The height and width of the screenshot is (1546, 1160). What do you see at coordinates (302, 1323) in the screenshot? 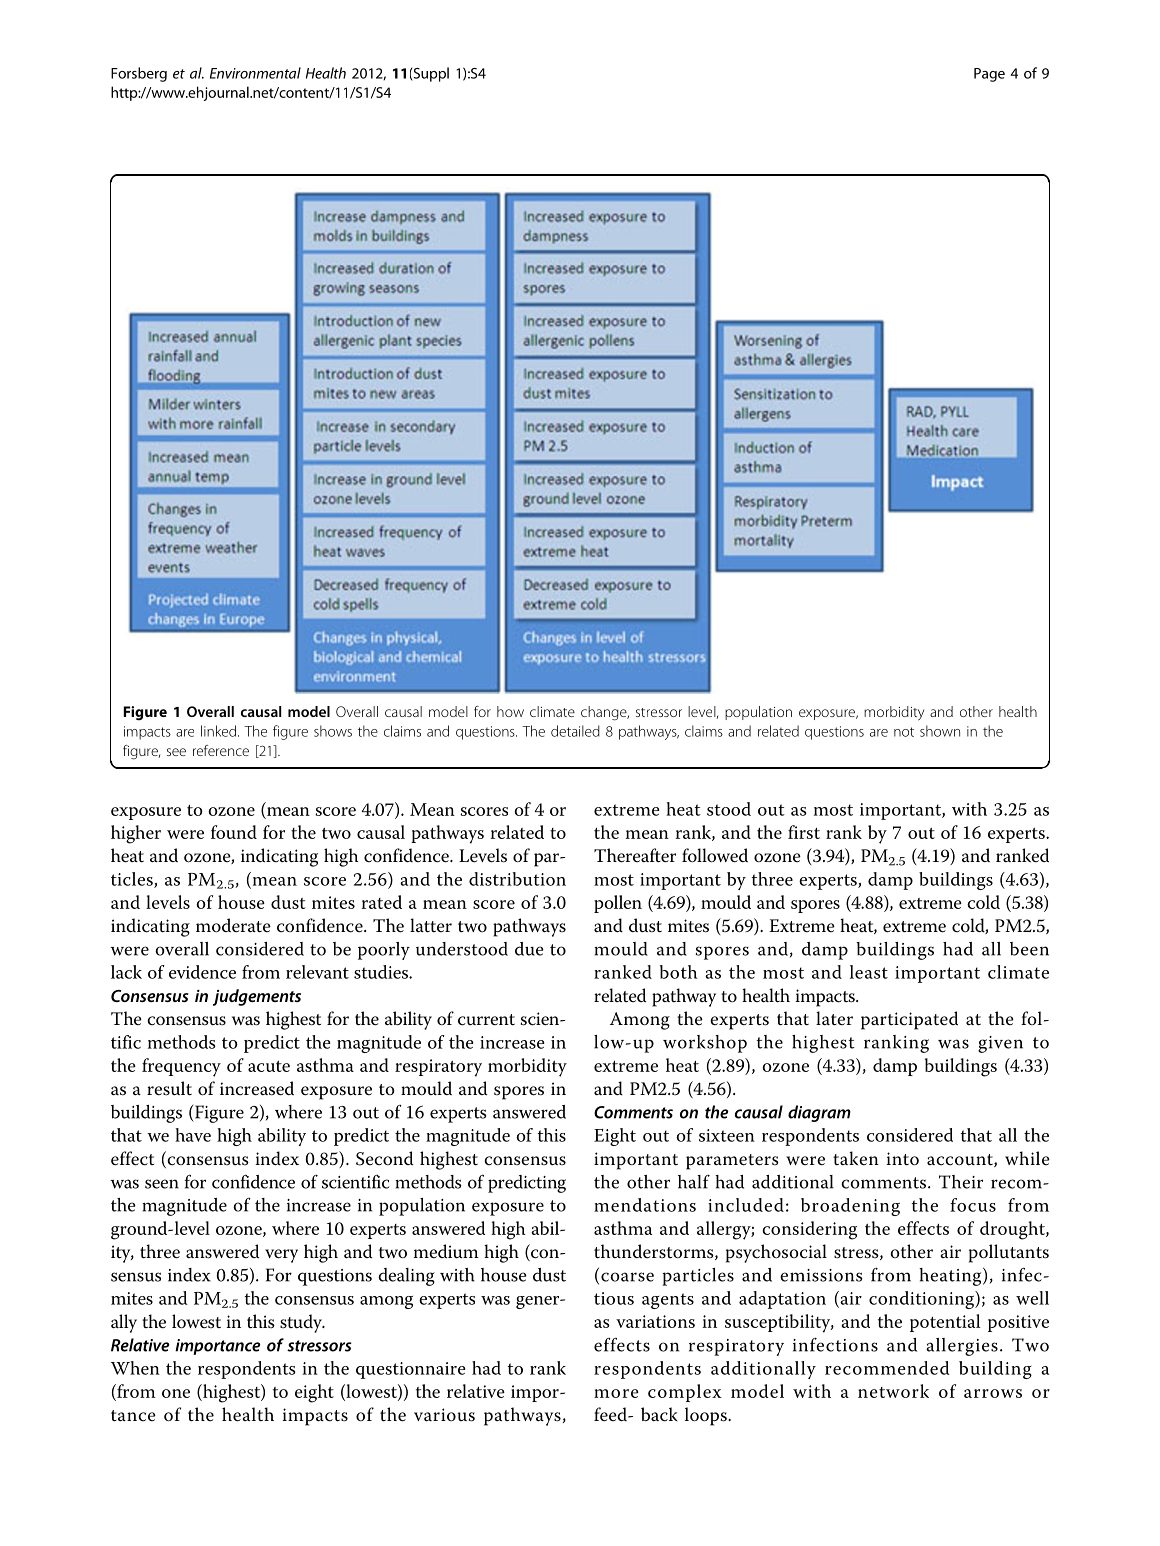
I see `study` at bounding box center [302, 1323].
